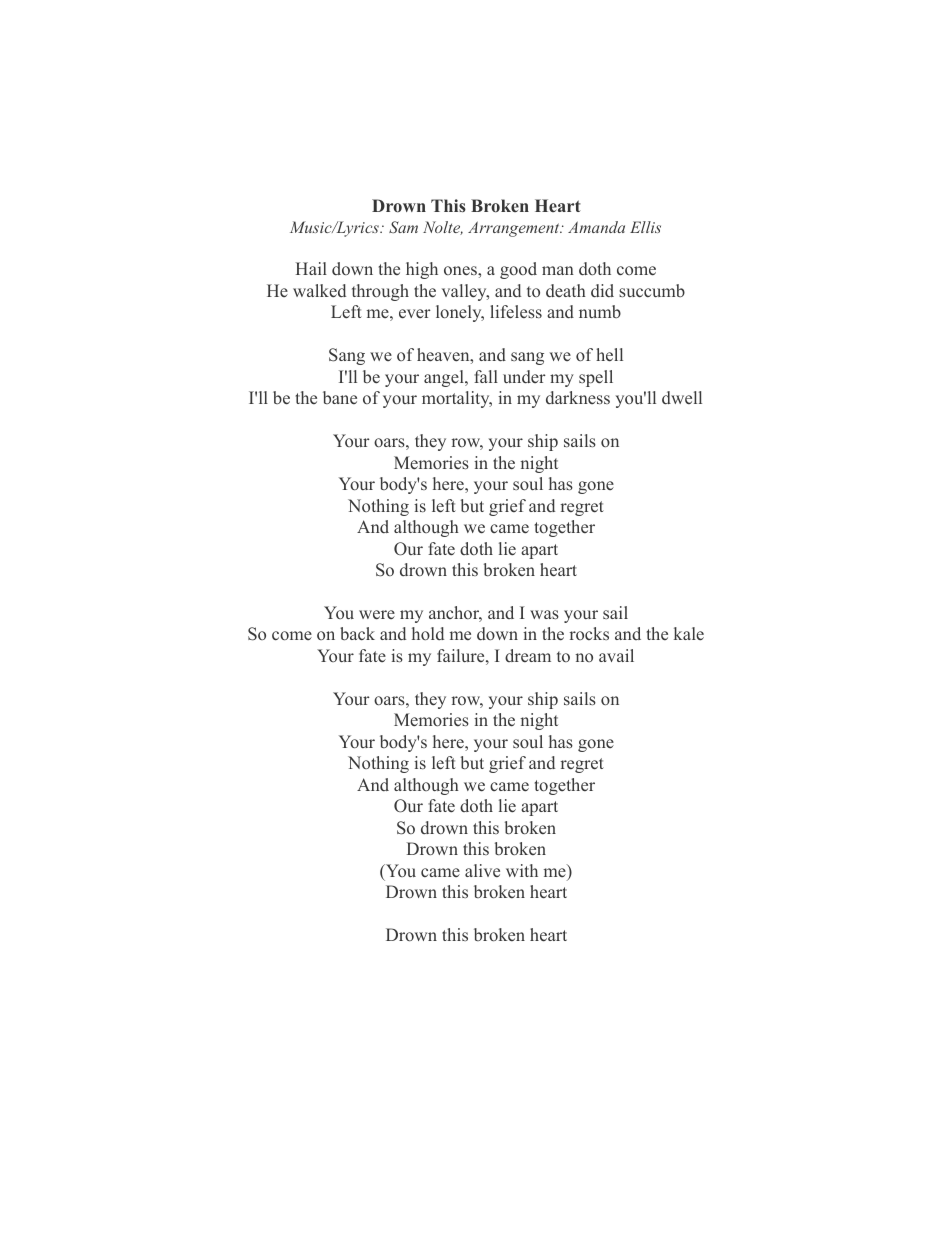  I want to click on were, so click(377, 615).
